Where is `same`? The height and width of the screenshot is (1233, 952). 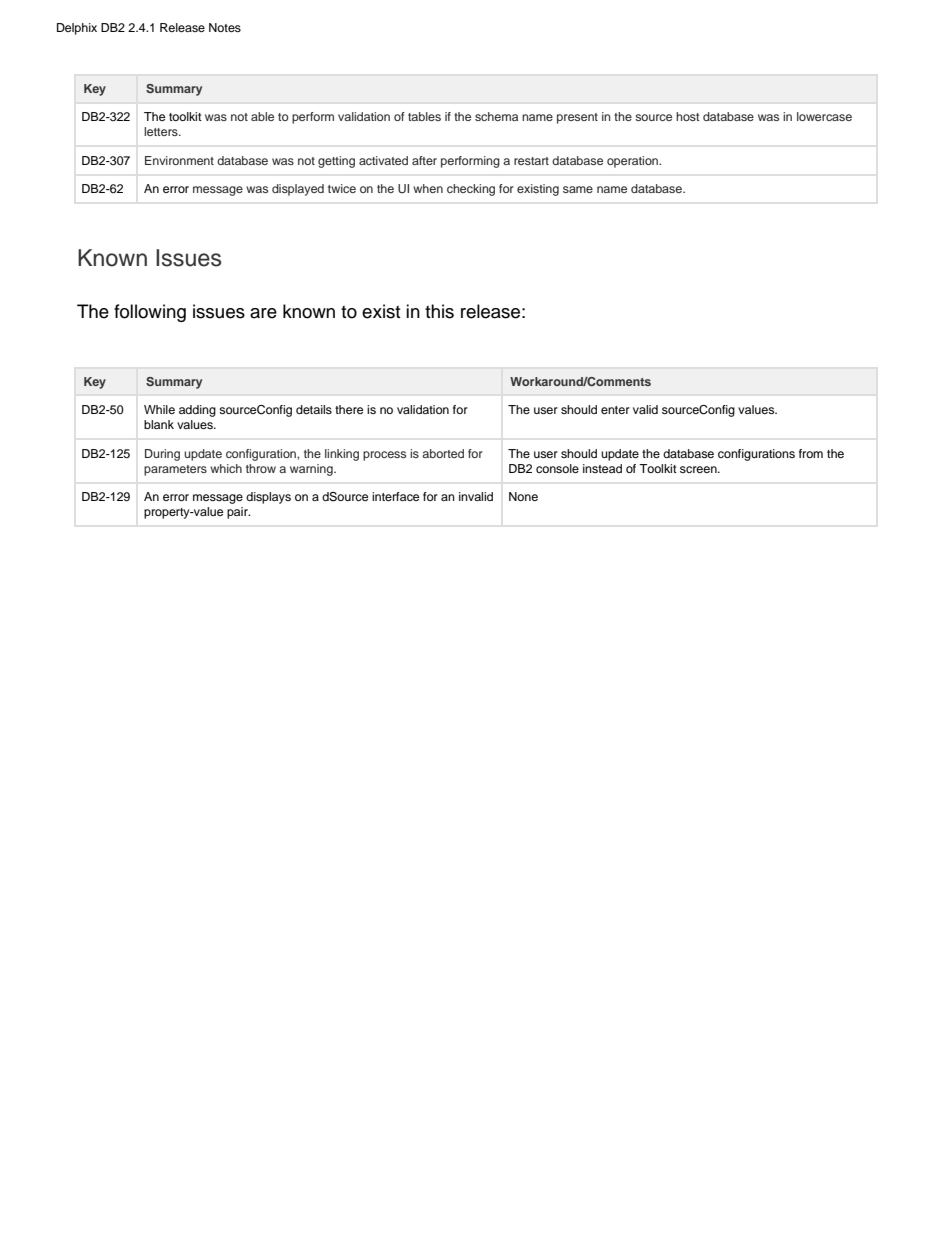 same is located at coordinates (578, 189).
